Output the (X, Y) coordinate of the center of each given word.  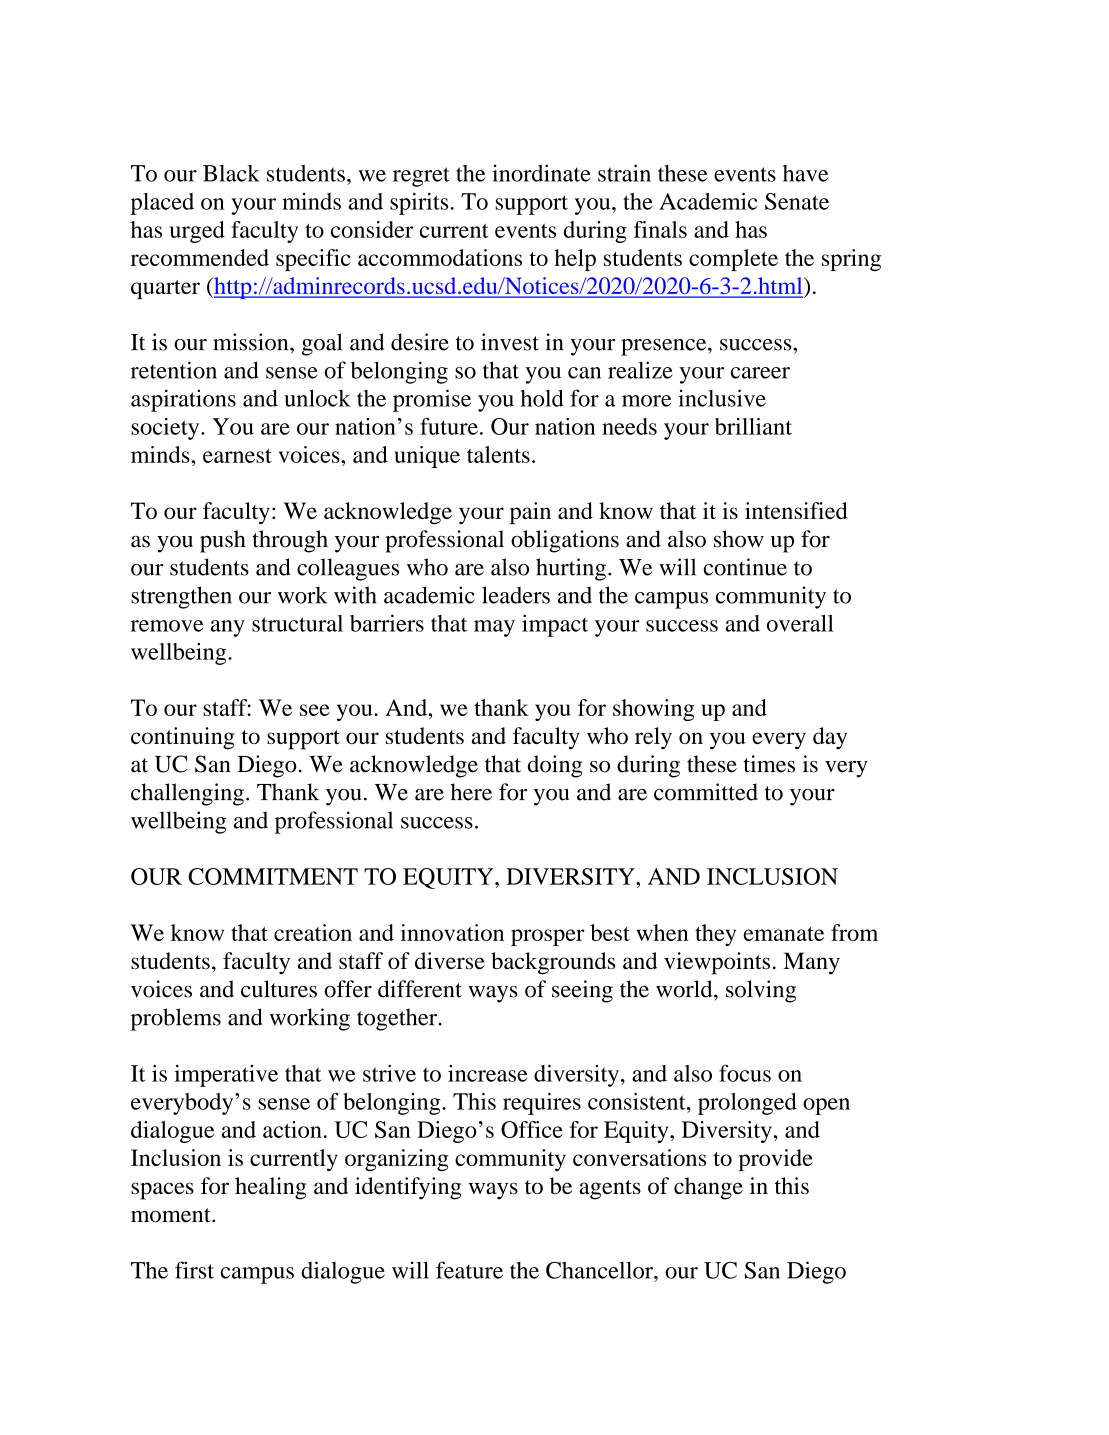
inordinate (541, 173)
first (194, 1270)
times (769, 764)
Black (231, 173)
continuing (183, 738)
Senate (797, 201)
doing (555, 766)
